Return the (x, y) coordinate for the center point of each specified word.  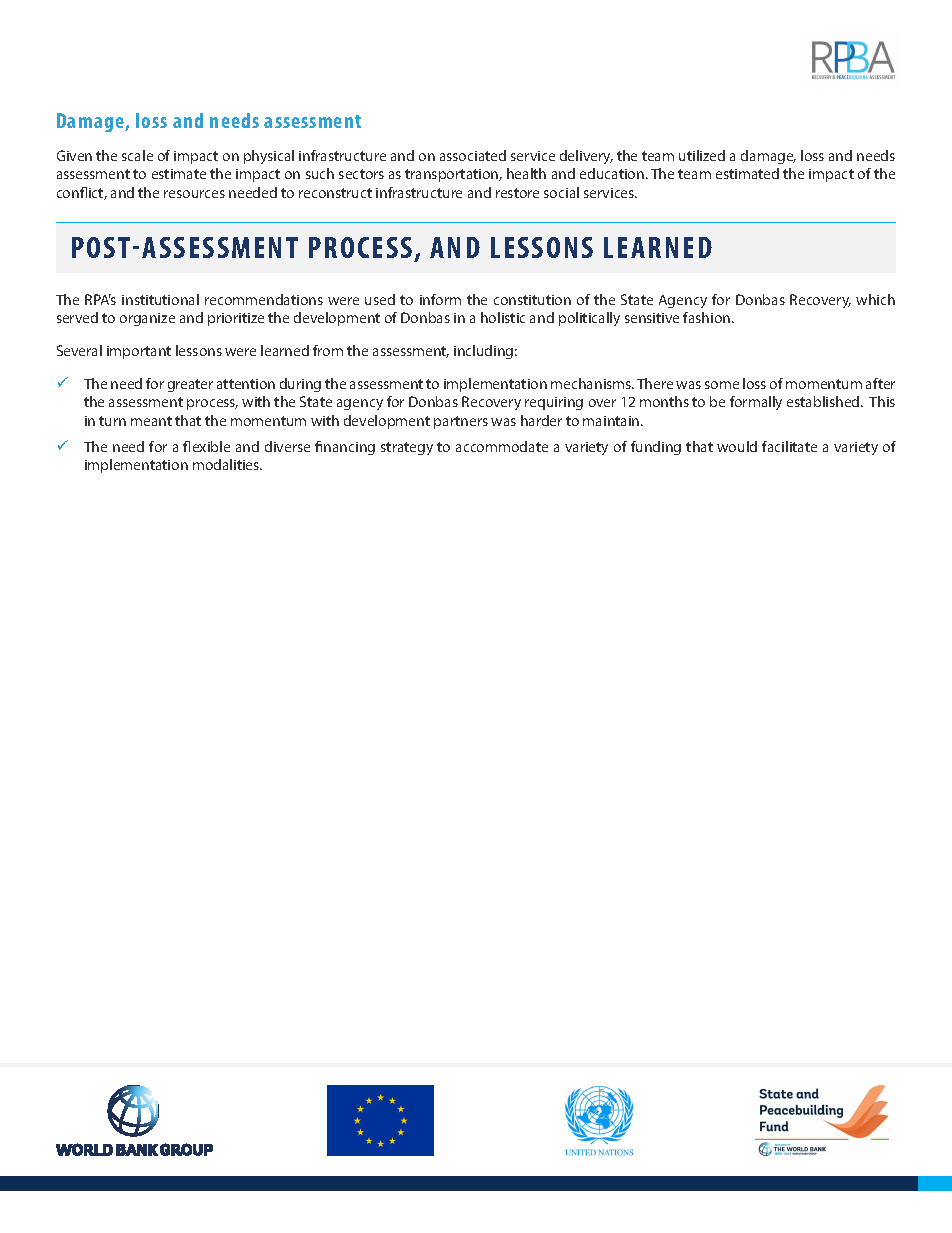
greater (190, 385)
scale (137, 155)
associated (473, 155)
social (561, 192)
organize (147, 319)
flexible (206, 446)
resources (194, 194)
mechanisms (592, 383)
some (722, 385)
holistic (503, 317)
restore (517, 193)
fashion (708, 317)
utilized (702, 155)
